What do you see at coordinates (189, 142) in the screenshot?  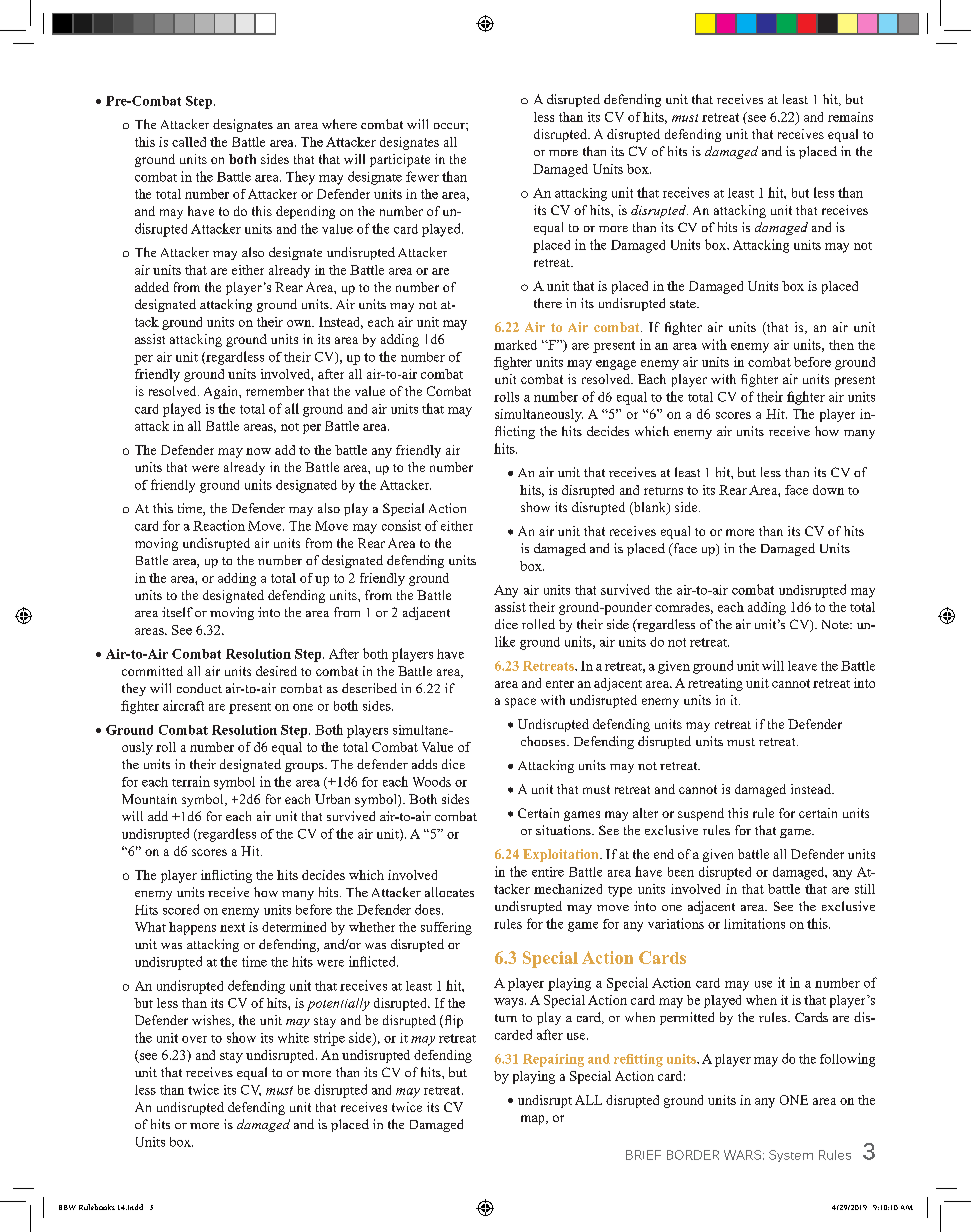 I see `called` at bounding box center [189, 142].
